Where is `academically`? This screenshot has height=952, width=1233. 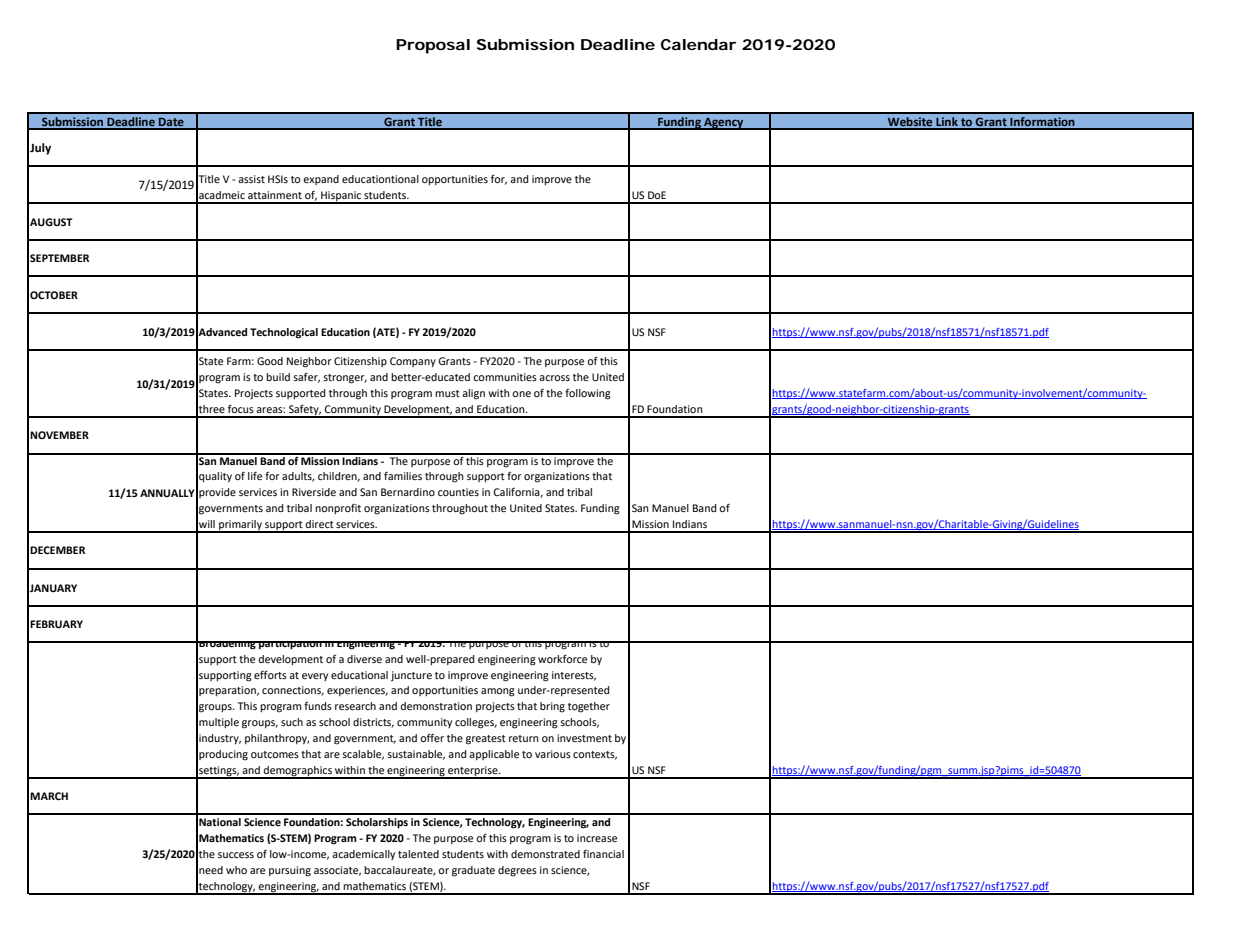
academically is located at coordinates (363, 855).
